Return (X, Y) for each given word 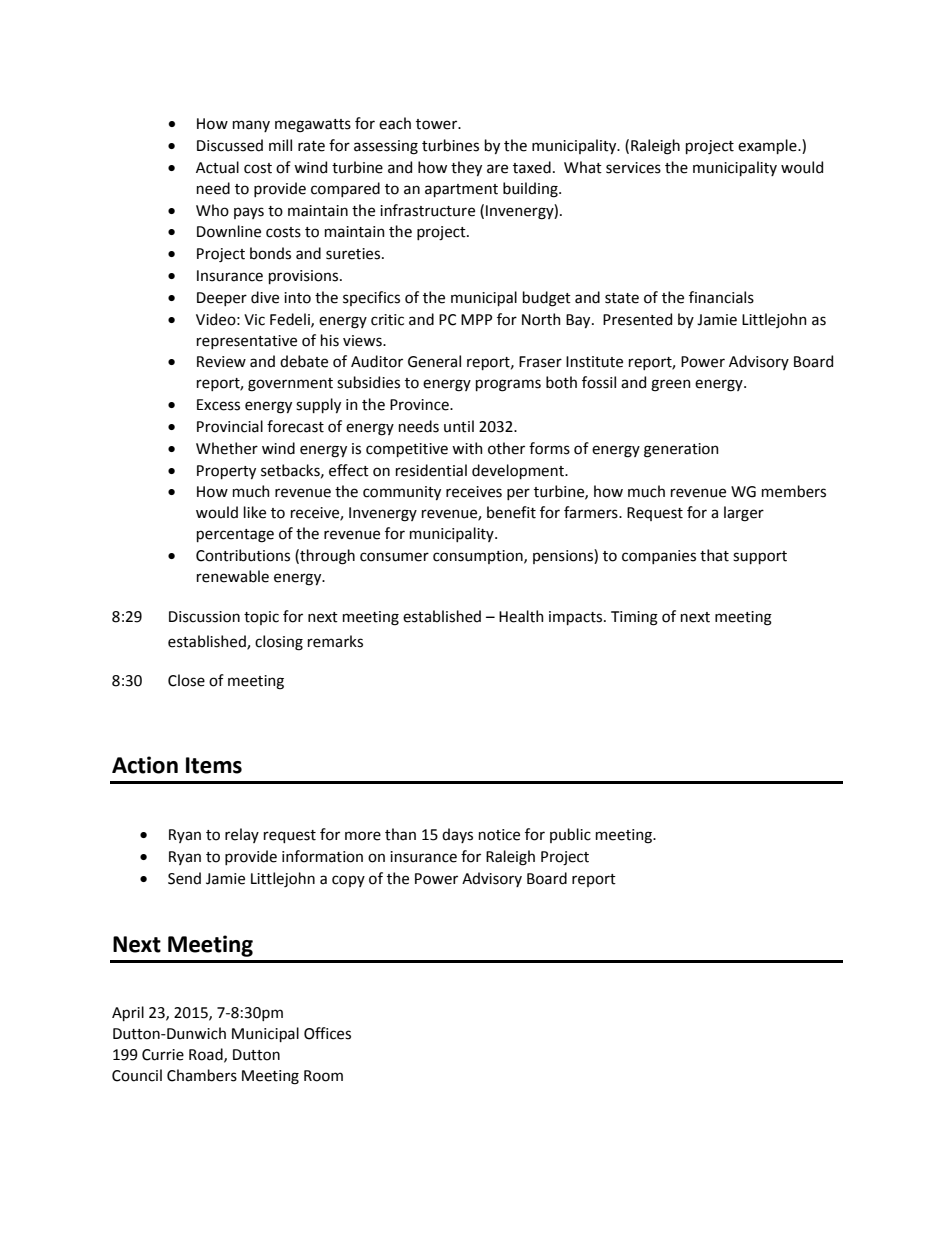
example (768, 146)
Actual (217, 167)
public (570, 835)
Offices (327, 1033)
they (466, 168)
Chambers (202, 1075)
